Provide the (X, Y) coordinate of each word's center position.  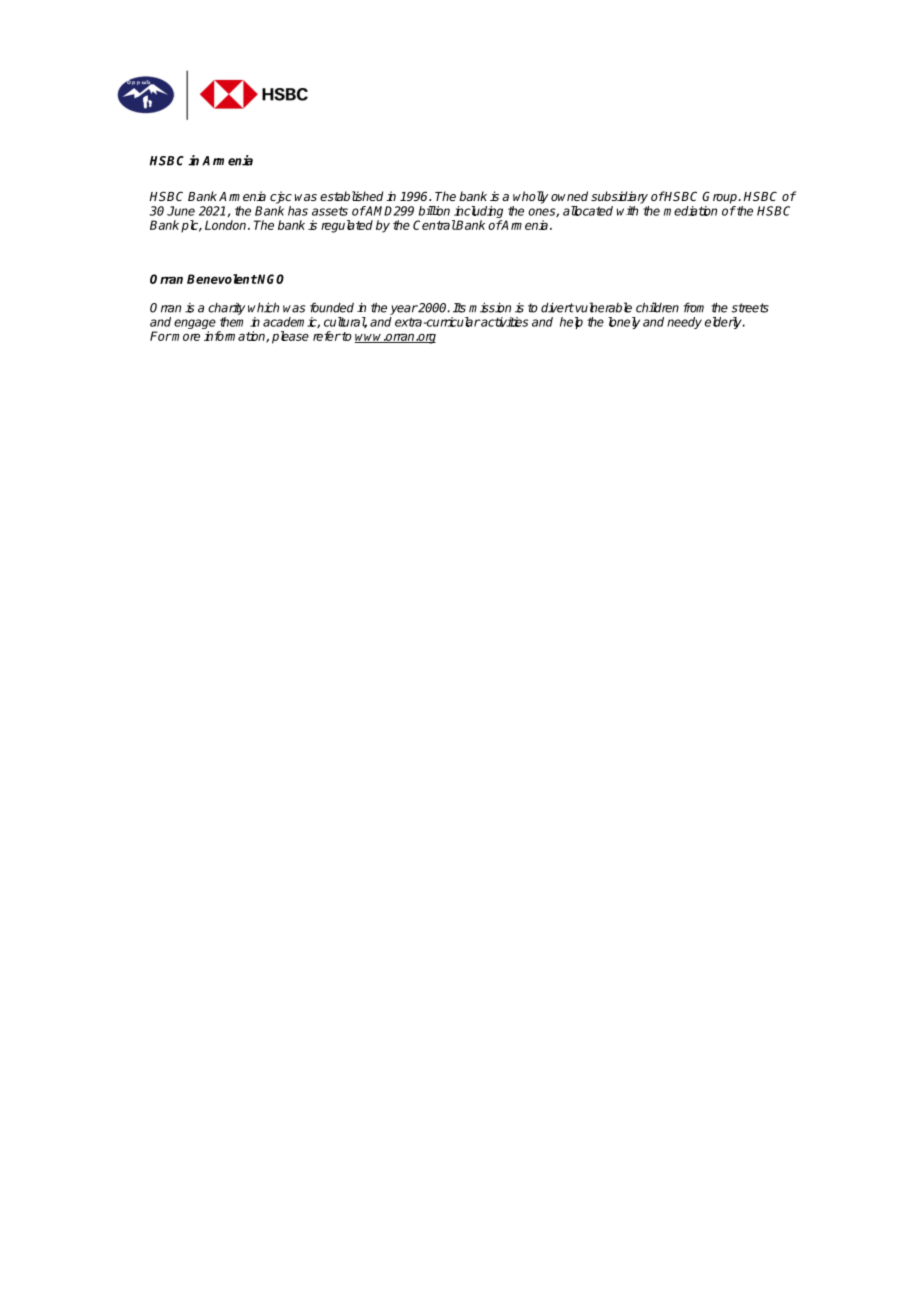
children (657, 307)
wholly (530, 197)
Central (434, 225)
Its (459, 308)
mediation (690, 211)
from (694, 307)
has (298, 211)
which (263, 307)
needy (684, 323)
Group (720, 197)
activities (504, 322)
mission (490, 307)
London (227, 225)
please (290, 337)
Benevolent (222, 279)
